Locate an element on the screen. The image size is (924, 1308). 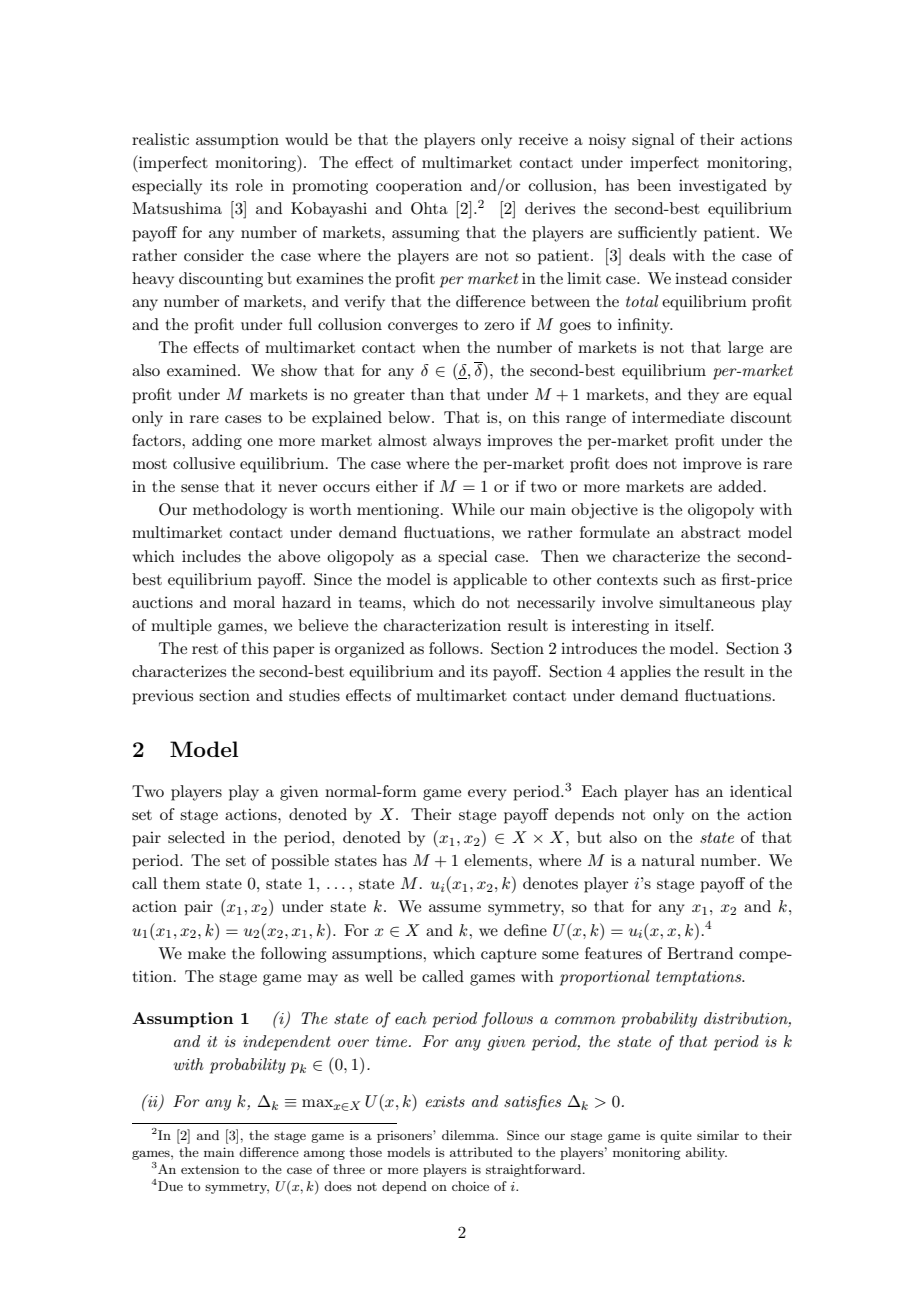
Bertrand is located at coordinates (700, 953).
